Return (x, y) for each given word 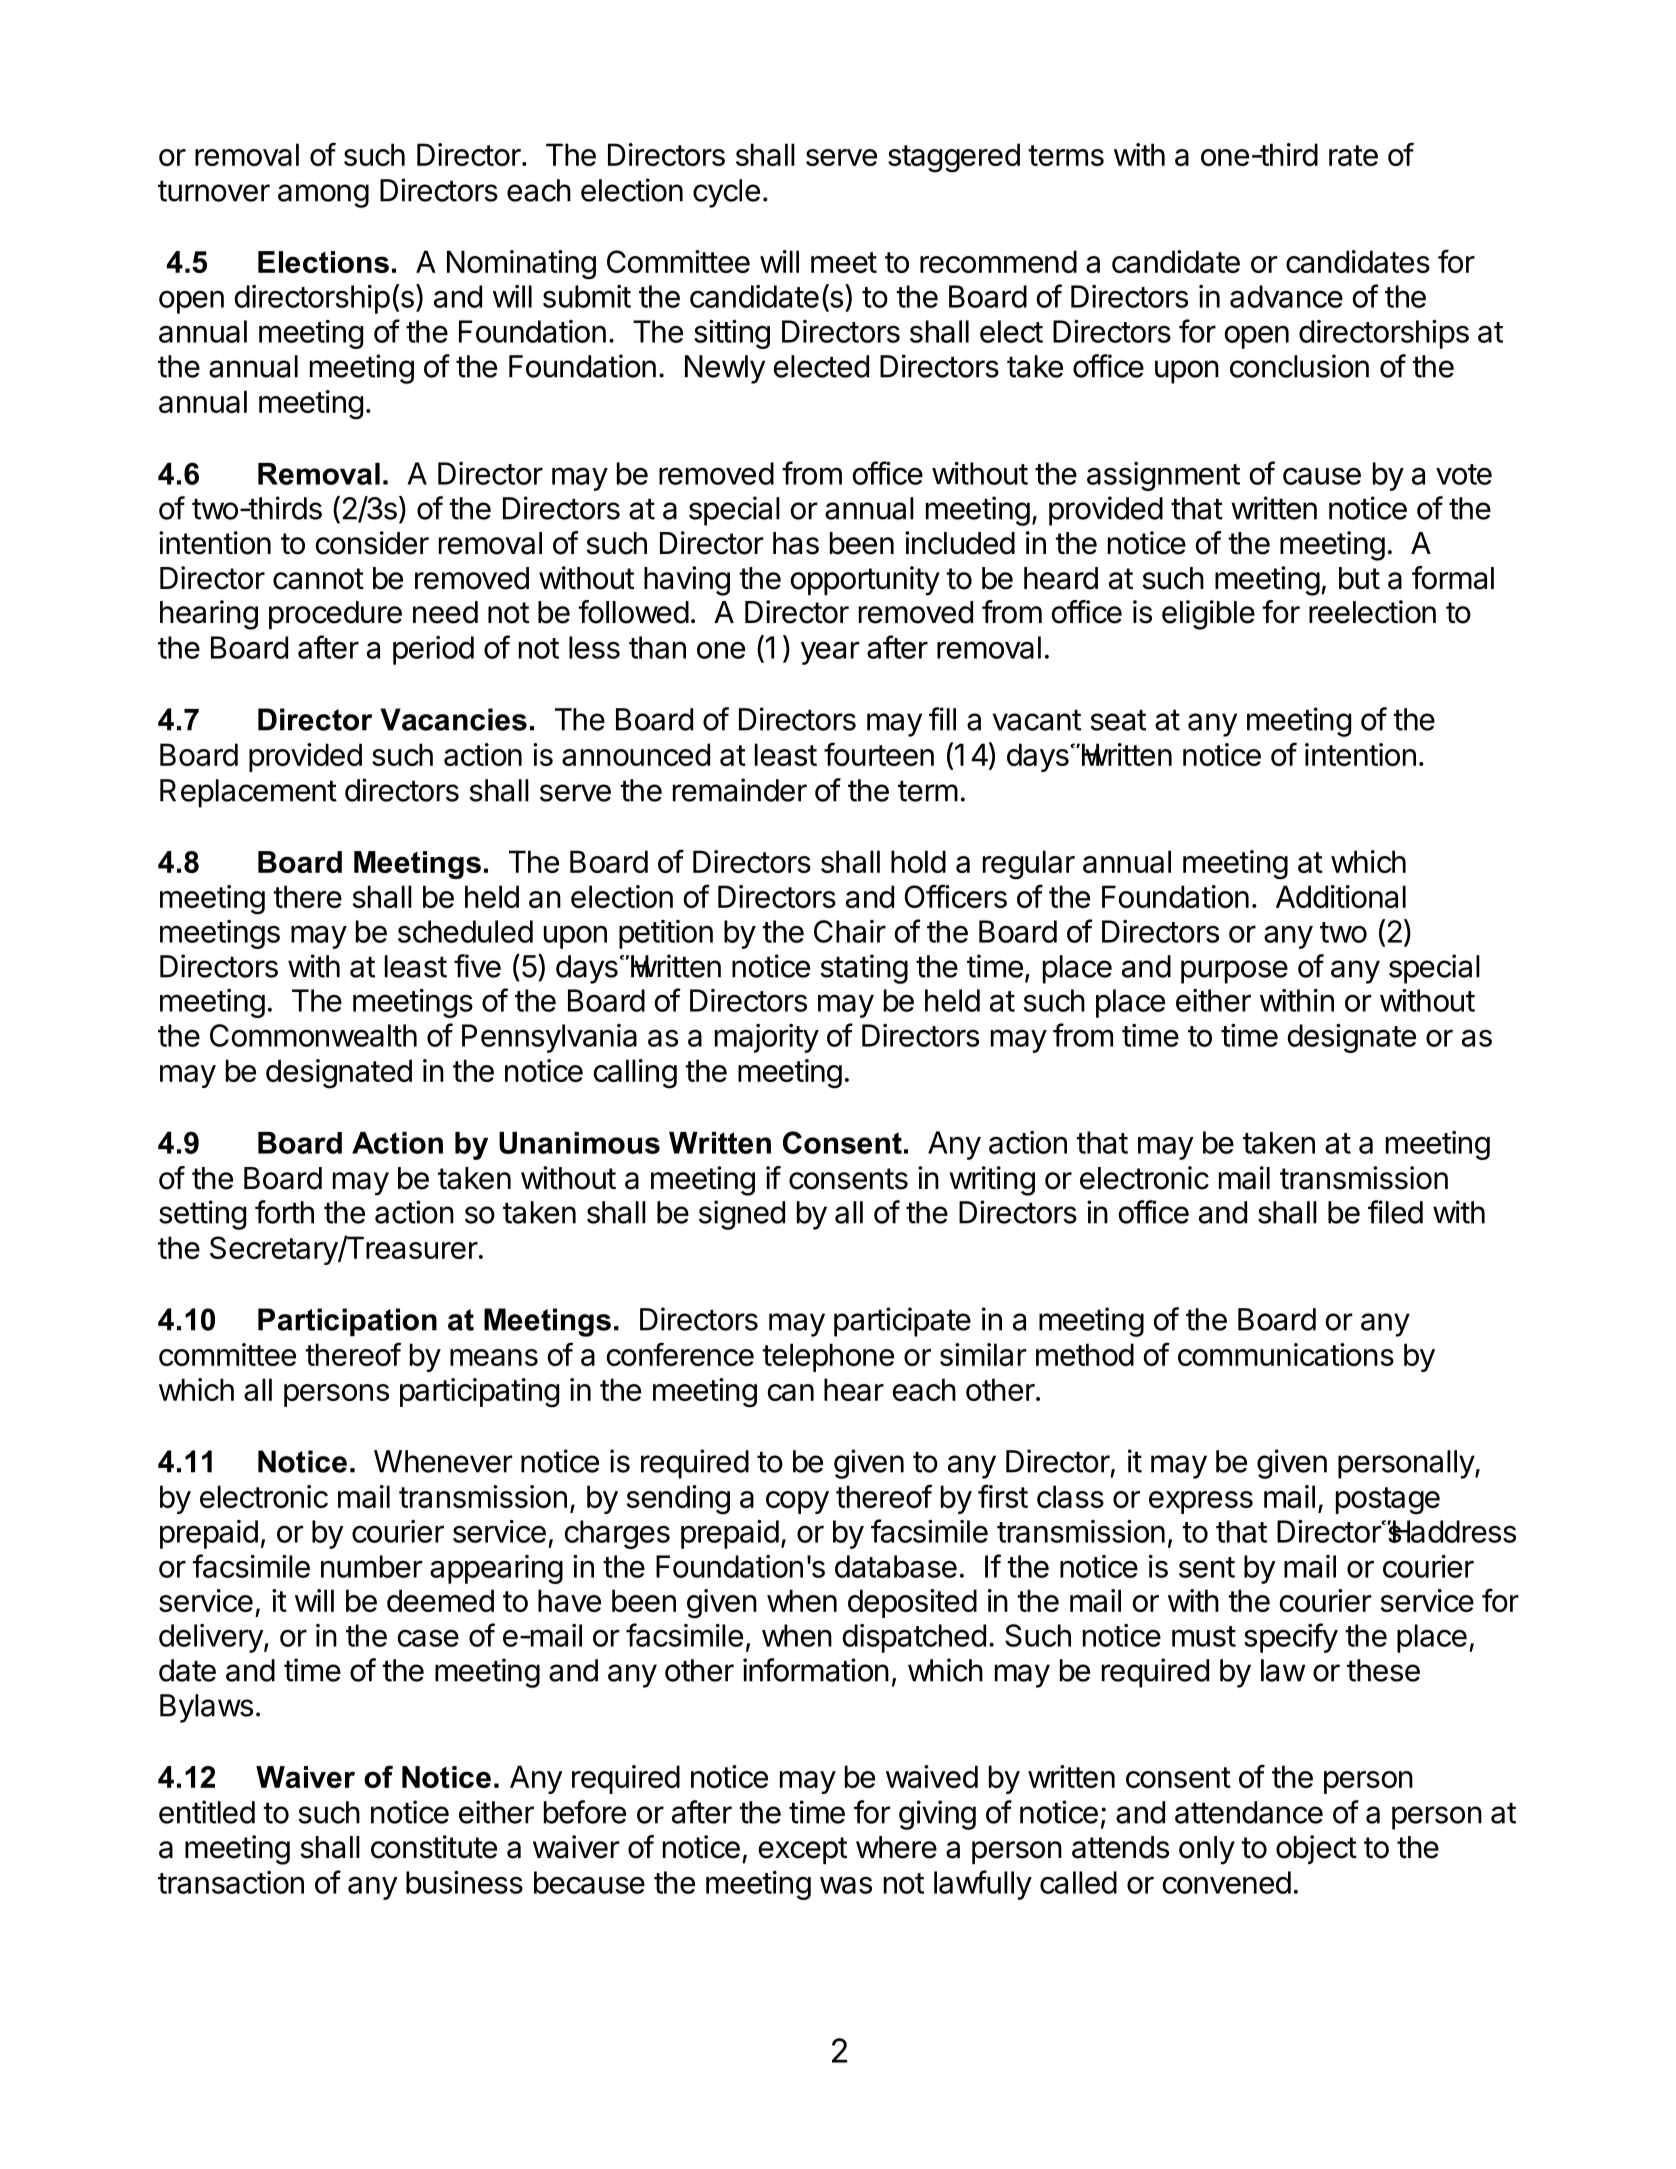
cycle (726, 193)
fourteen (879, 754)
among (323, 196)
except (803, 1850)
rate (1353, 155)
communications (1286, 1354)
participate (902, 1322)
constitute (434, 1847)
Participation (347, 1322)
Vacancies (453, 719)
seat (1118, 720)
